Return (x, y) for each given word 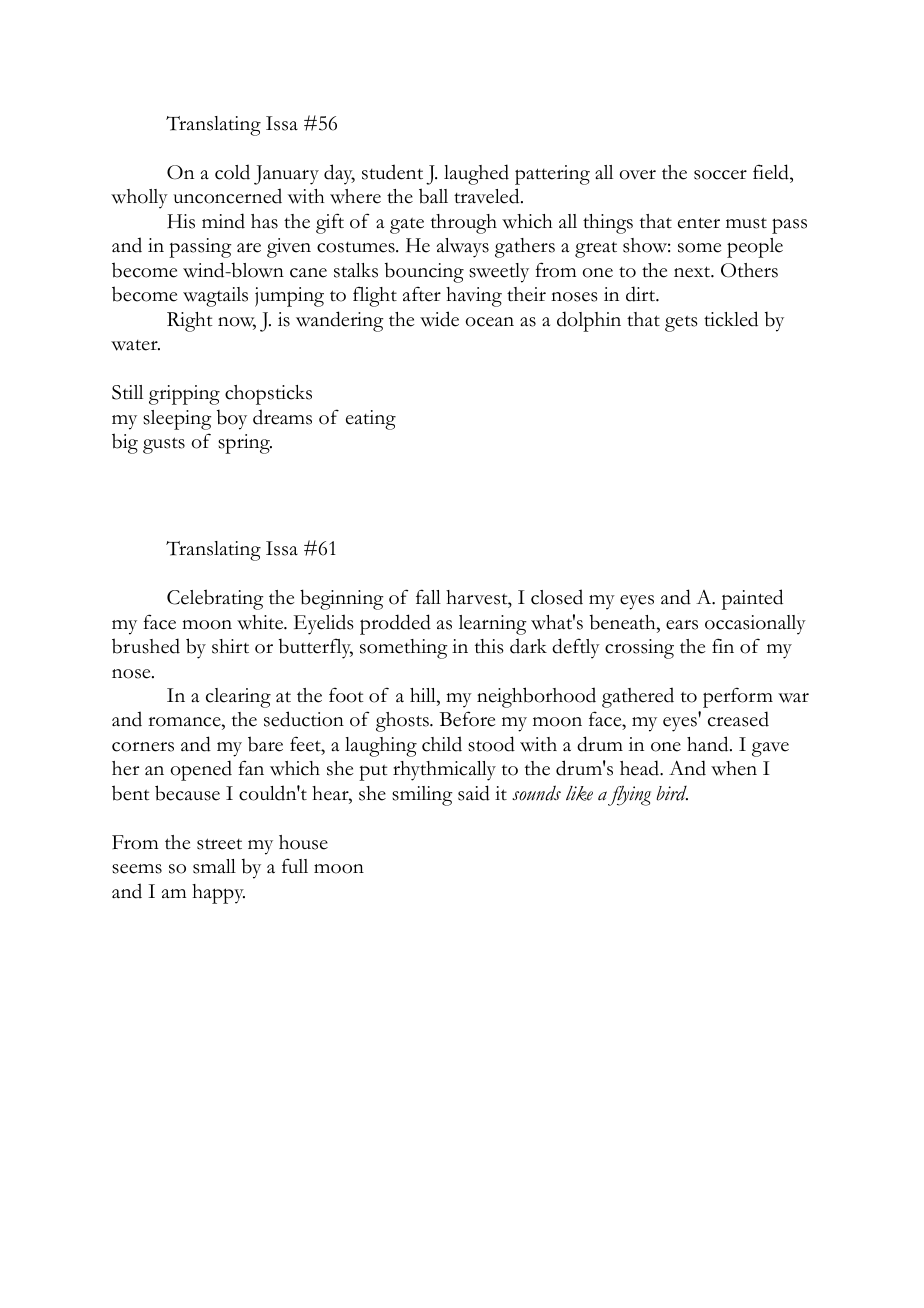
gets (681, 323)
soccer (720, 175)
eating (371, 420)
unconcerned (227, 196)
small (214, 866)
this (489, 646)
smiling (422, 796)
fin (723, 645)
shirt (230, 646)
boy (232, 420)
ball (433, 196)
